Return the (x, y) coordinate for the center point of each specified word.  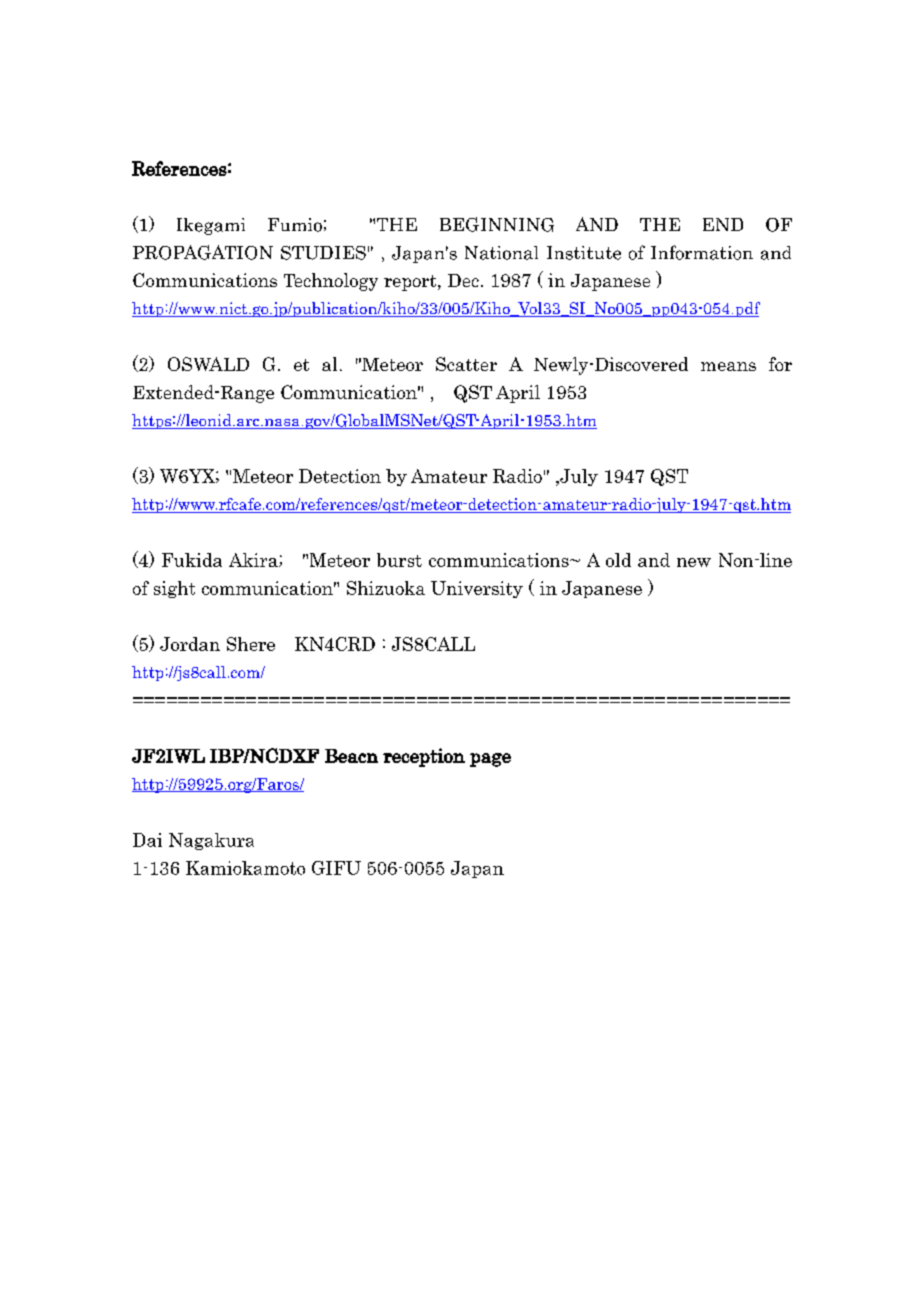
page (490, 760)
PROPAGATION (203, 252)
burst (399, 560)
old (618, 560)
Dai (147, 840)
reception (424, 757)
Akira (254, 560)
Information (702, 252)
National (501, 253)
